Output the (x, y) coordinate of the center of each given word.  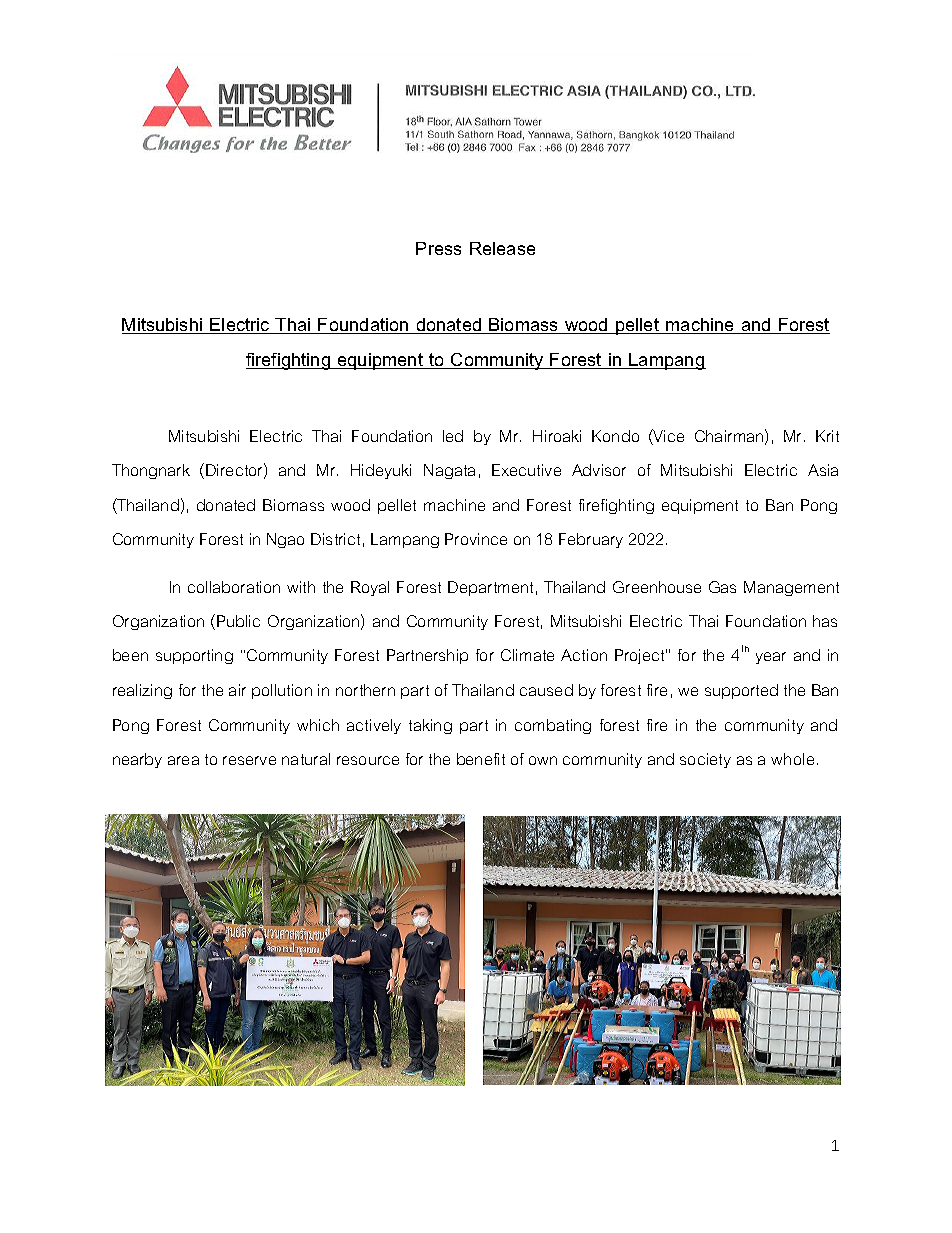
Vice (668, 437)
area (183, 760)
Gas (722, 587)
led (453, 436)
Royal (370, 588)
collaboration (234, 587)
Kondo (615, 436)
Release (502, 248)
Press (438, 248)
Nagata (449, 471)
